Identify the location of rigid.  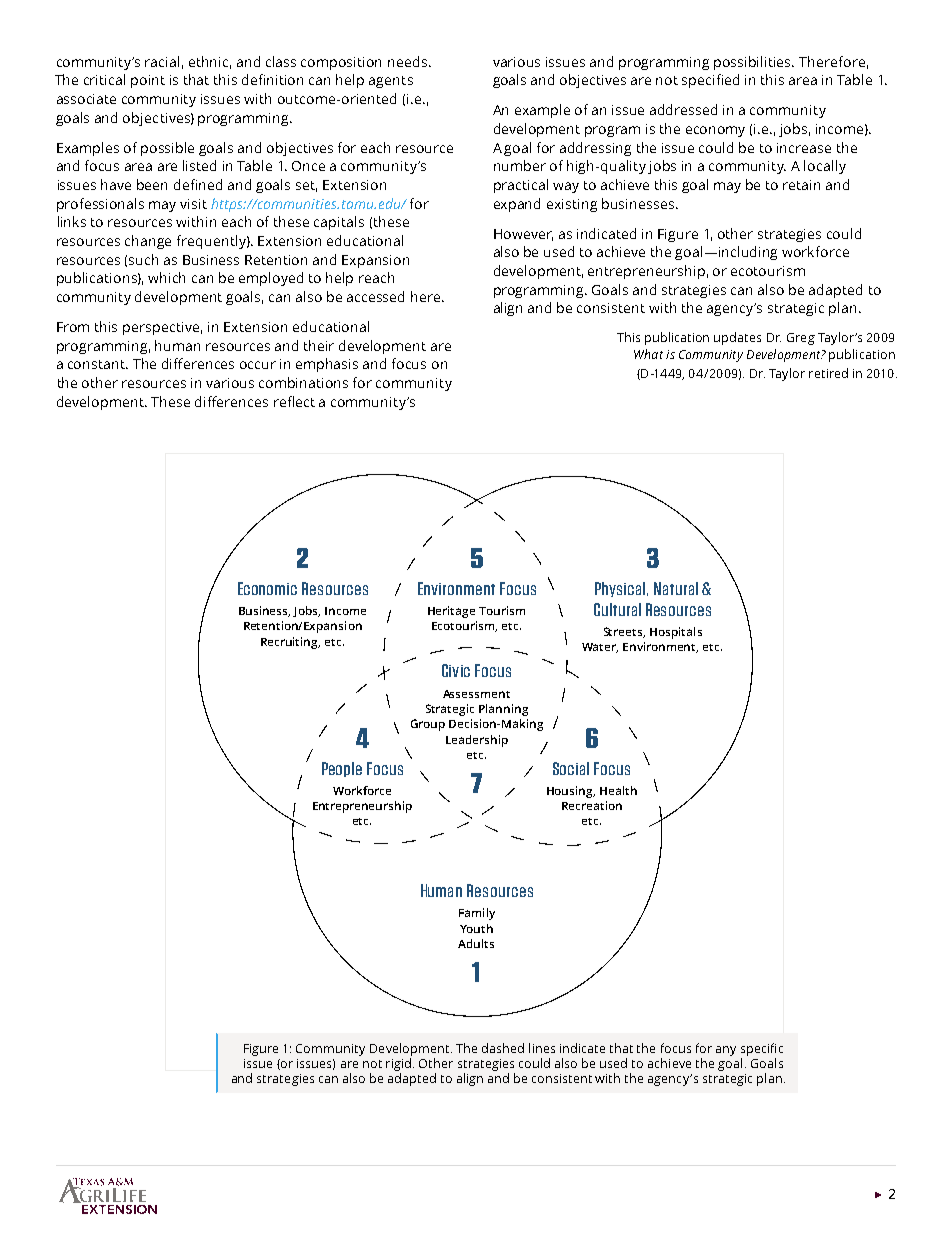
(398, 1064).
